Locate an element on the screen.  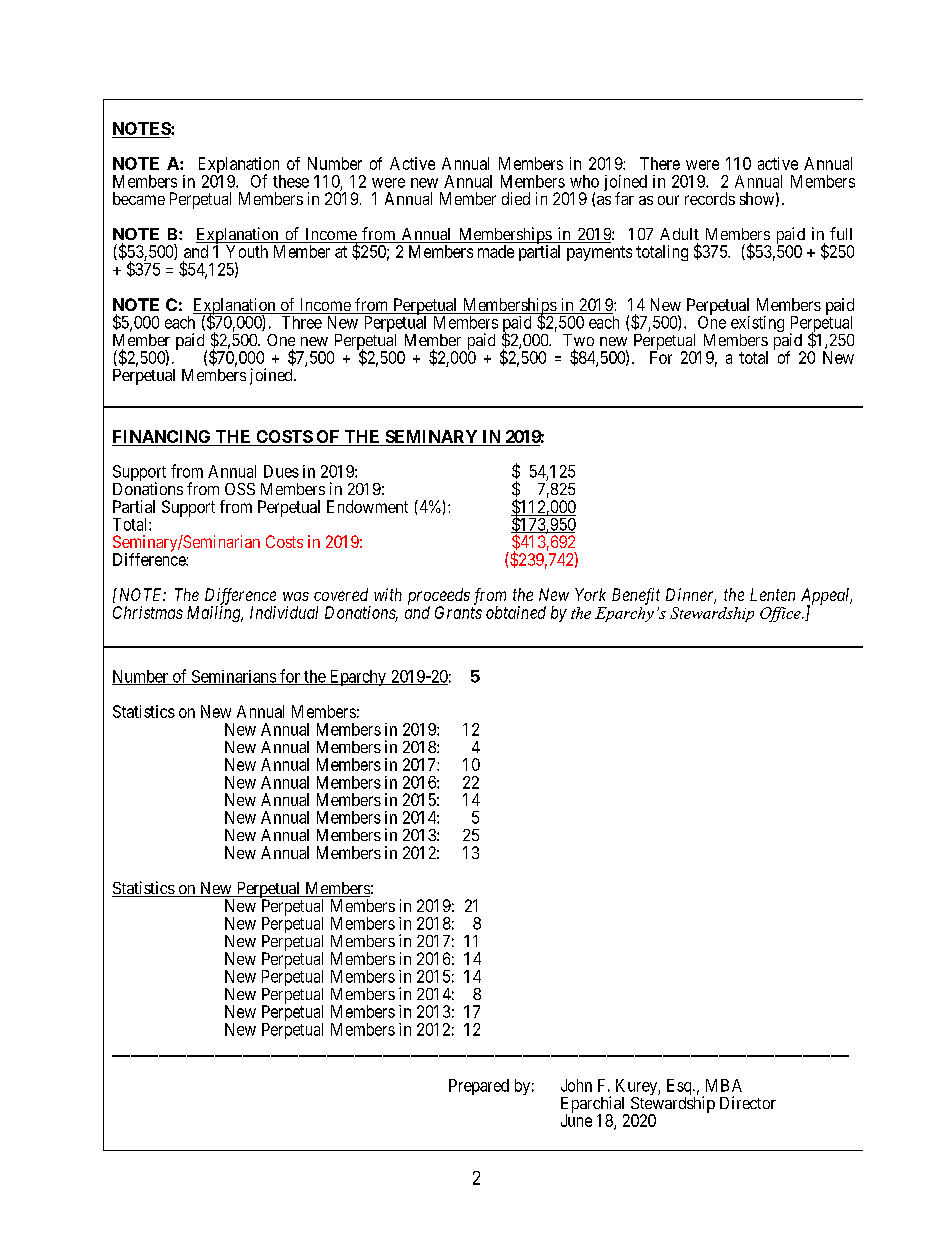
Mailing is located at coordinates (215, 613).
